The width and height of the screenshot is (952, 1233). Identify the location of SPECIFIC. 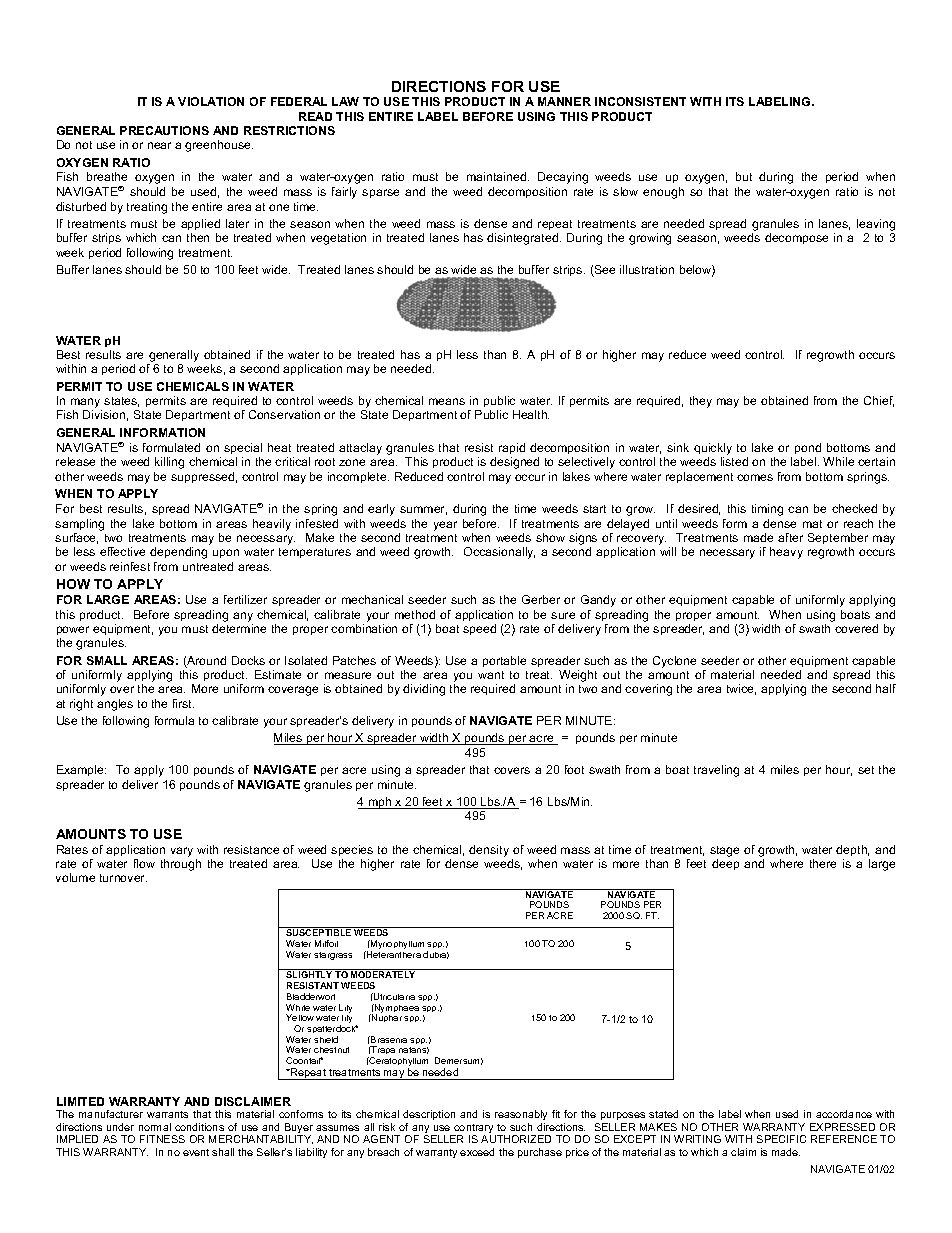
(781, 1139).
